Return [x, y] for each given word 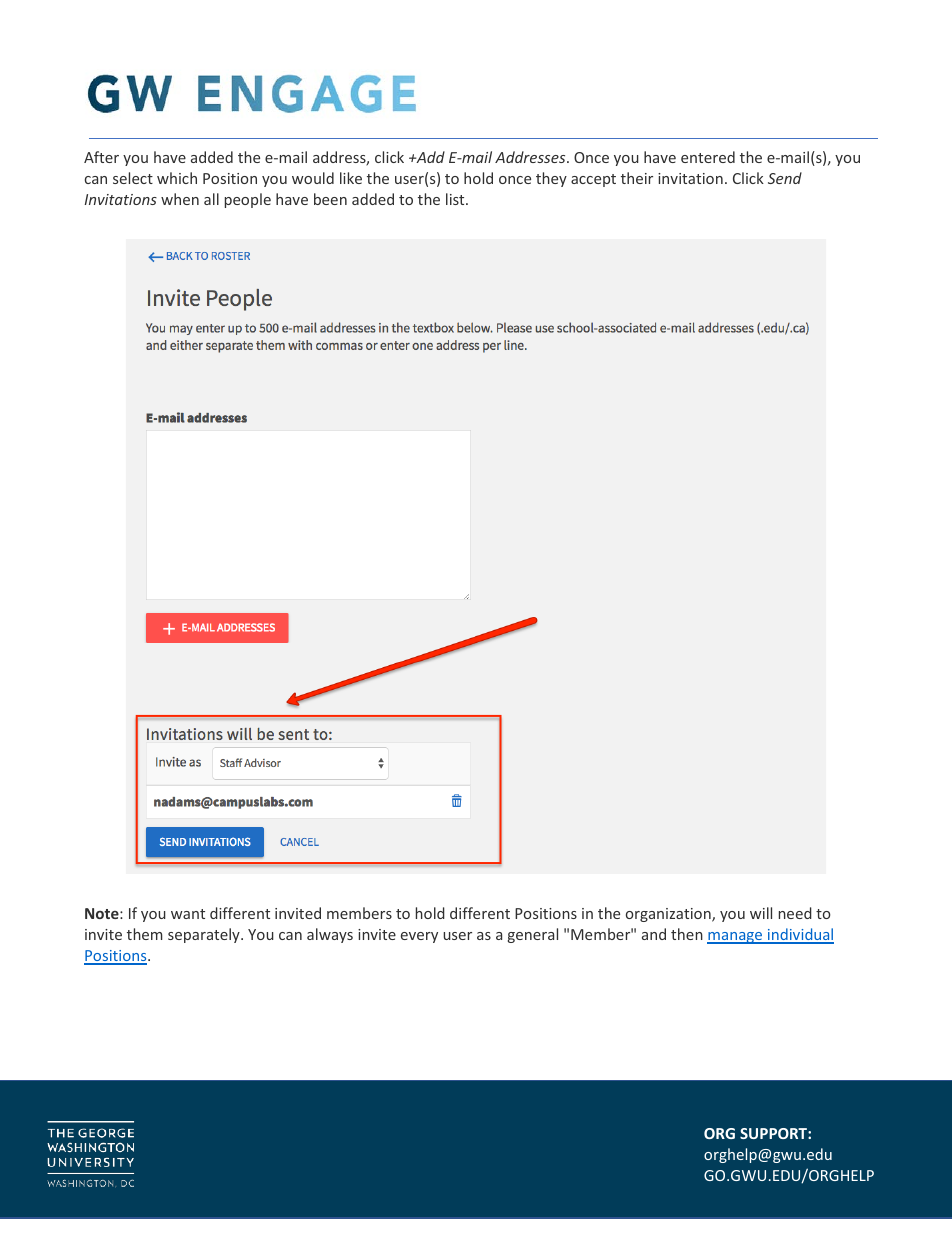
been [330, 199]
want [188, 914]
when [180, 199]
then [687, 934]
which [177, 178]
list [456, 199]
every [419, 937]
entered [708, 157]
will [761, 913]
